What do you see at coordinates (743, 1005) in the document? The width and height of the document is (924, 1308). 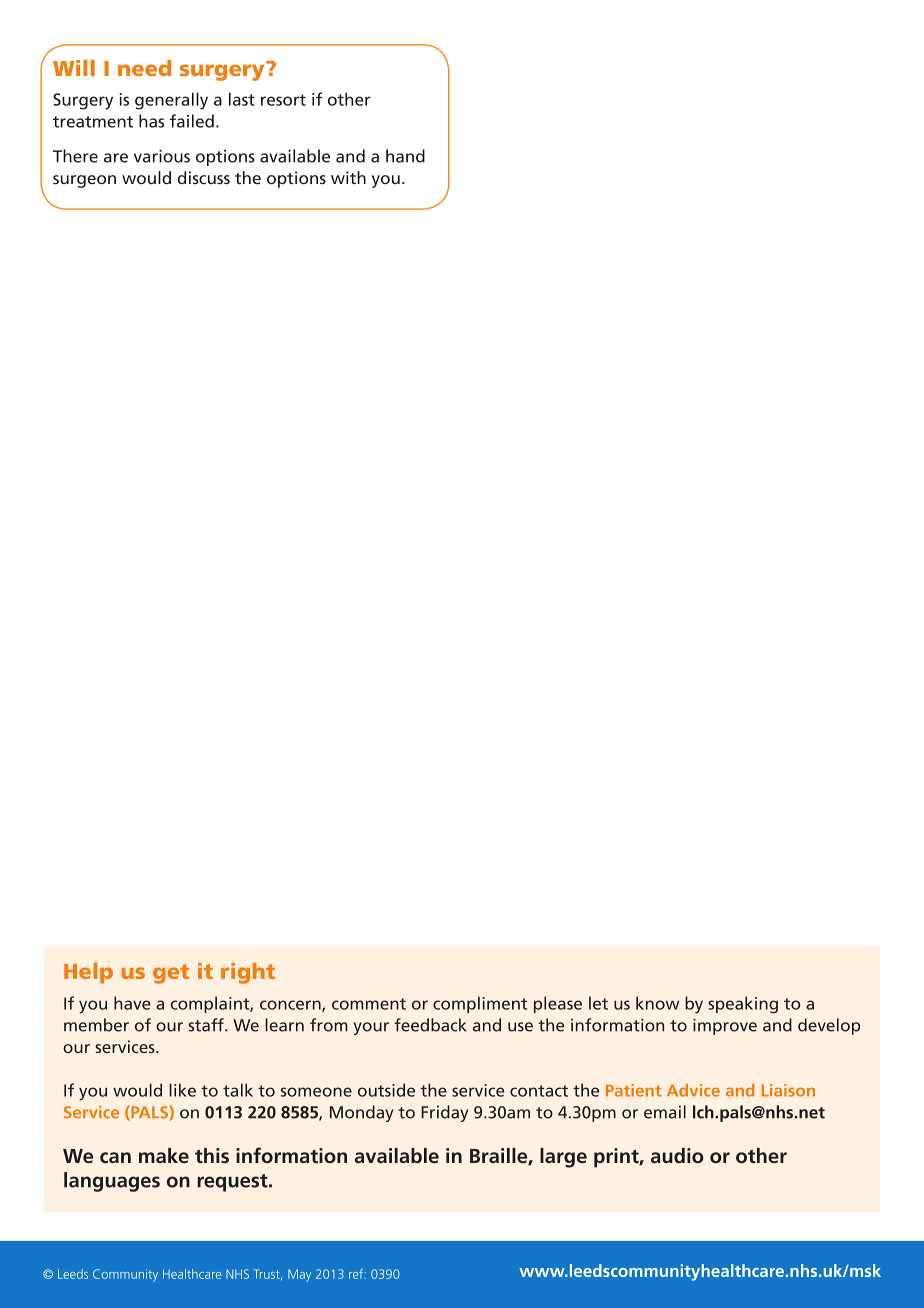 I see `speaking` at bounding box center [743, 1005].
